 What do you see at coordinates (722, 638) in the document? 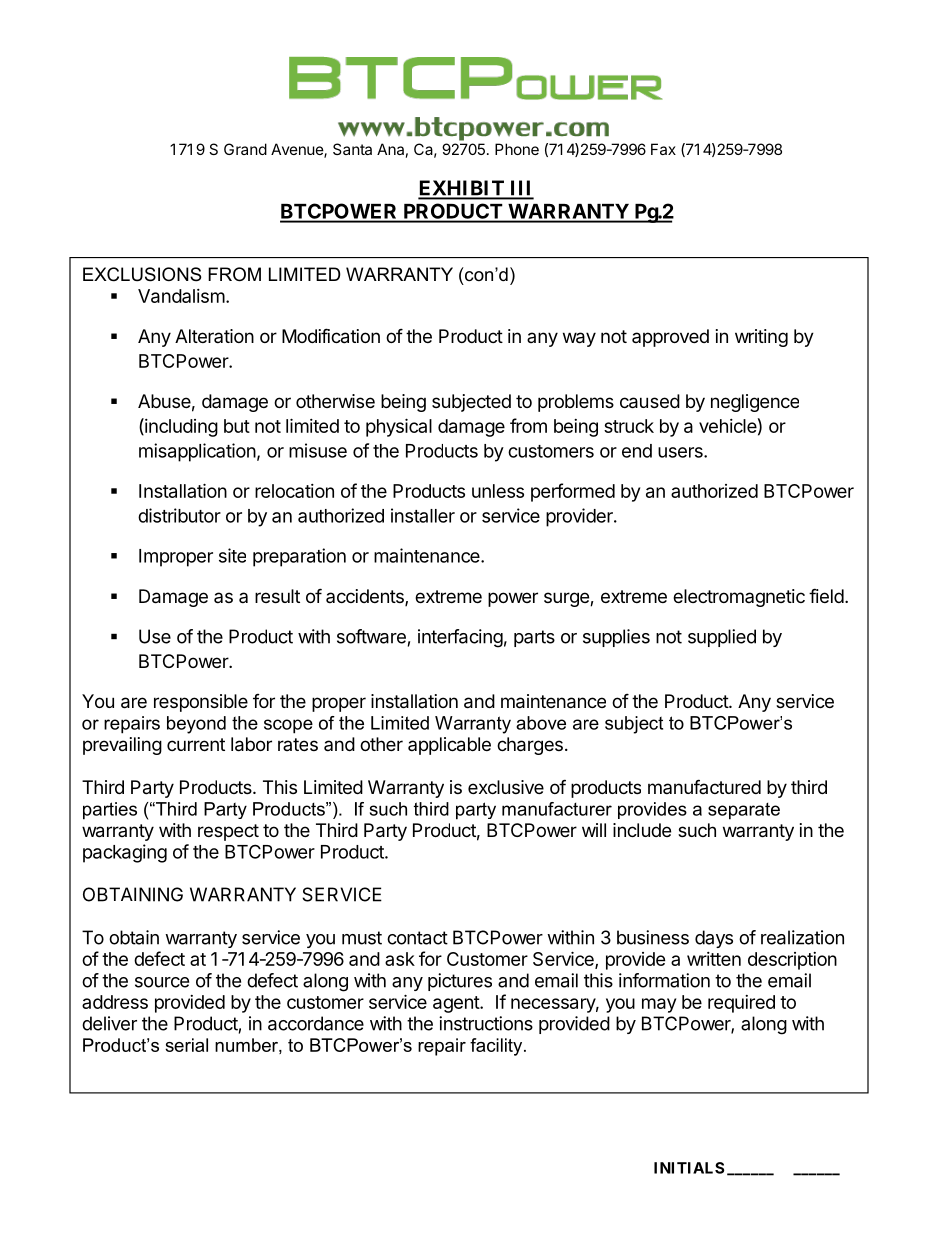
I see `supplied` at bounding box center [722, 638].
